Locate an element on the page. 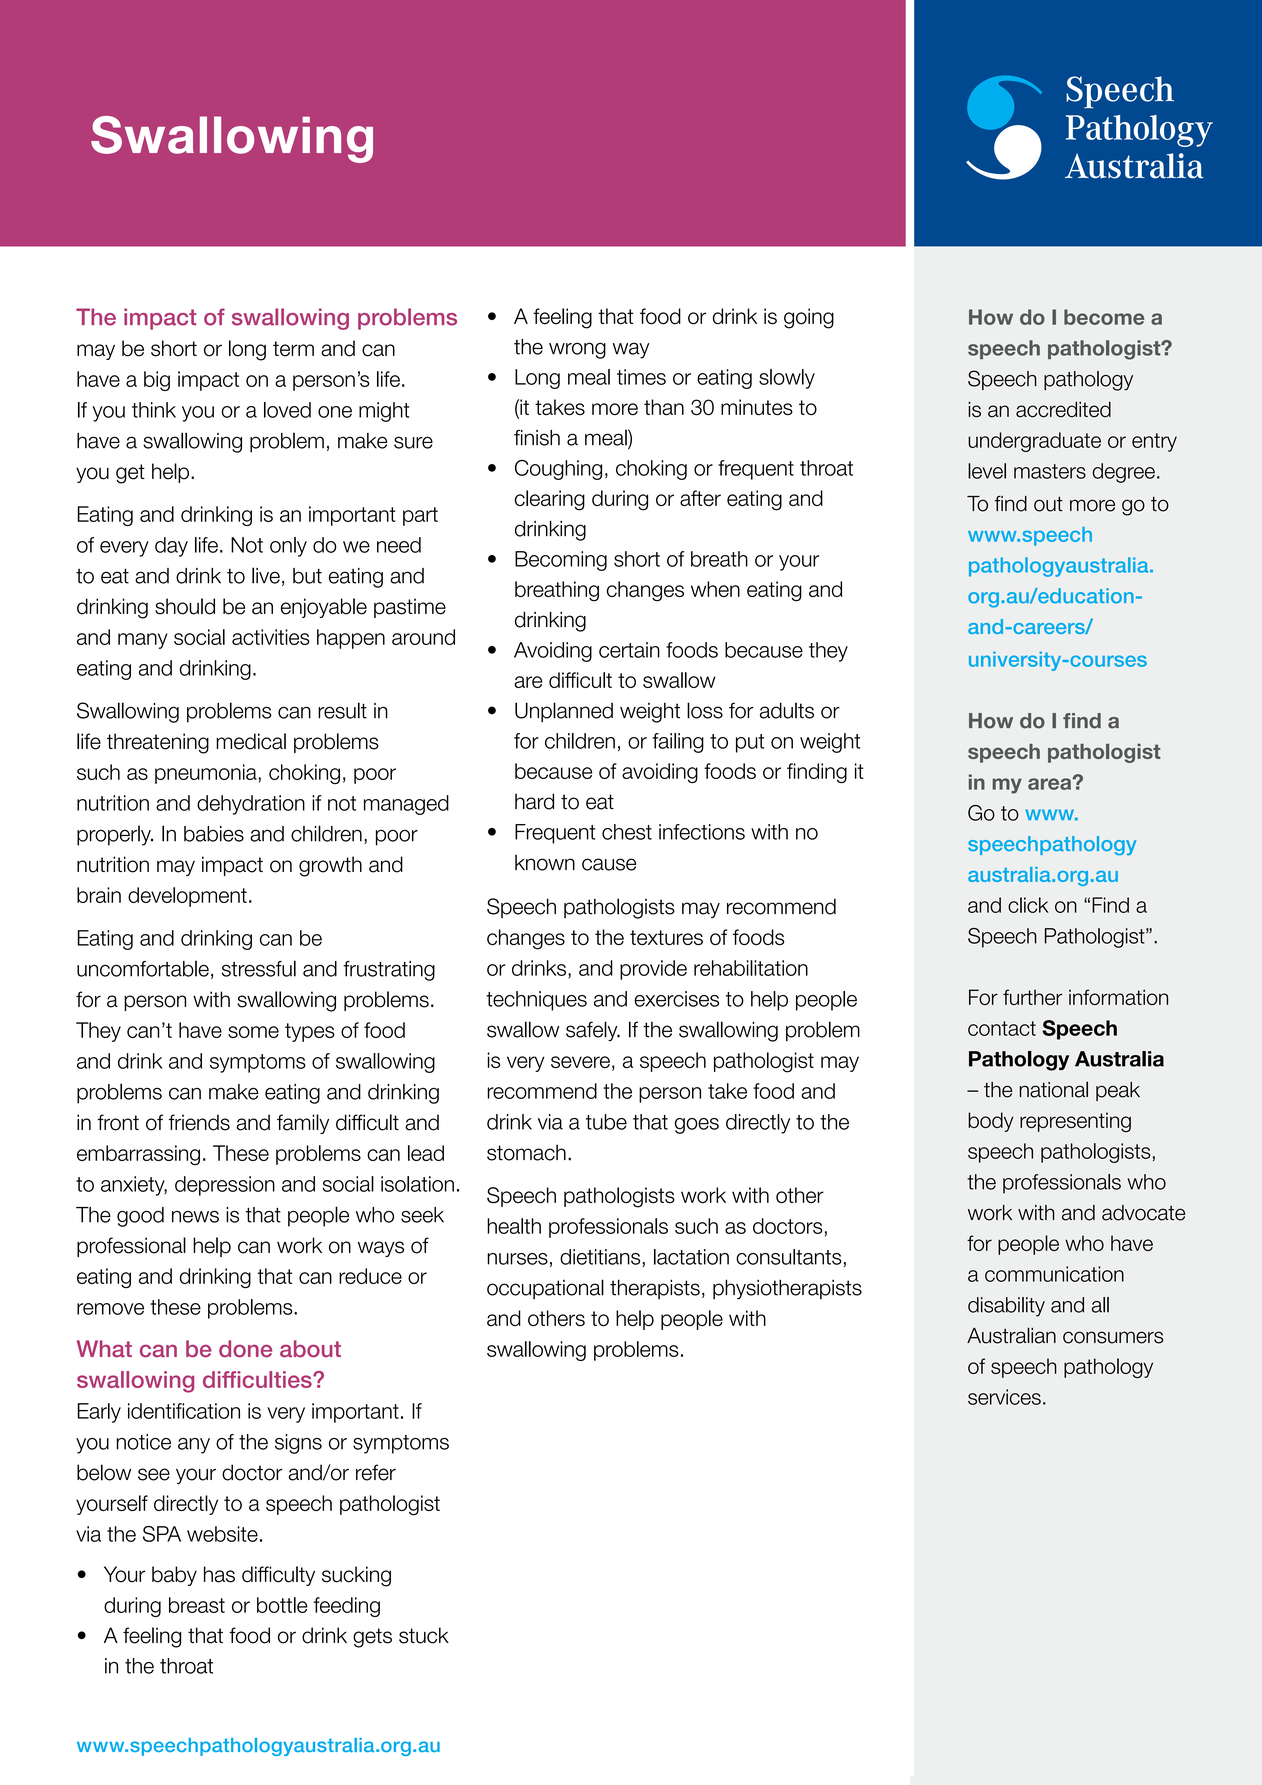 The image size is (1262, 1785). times is located at coordinates (641, 377).
